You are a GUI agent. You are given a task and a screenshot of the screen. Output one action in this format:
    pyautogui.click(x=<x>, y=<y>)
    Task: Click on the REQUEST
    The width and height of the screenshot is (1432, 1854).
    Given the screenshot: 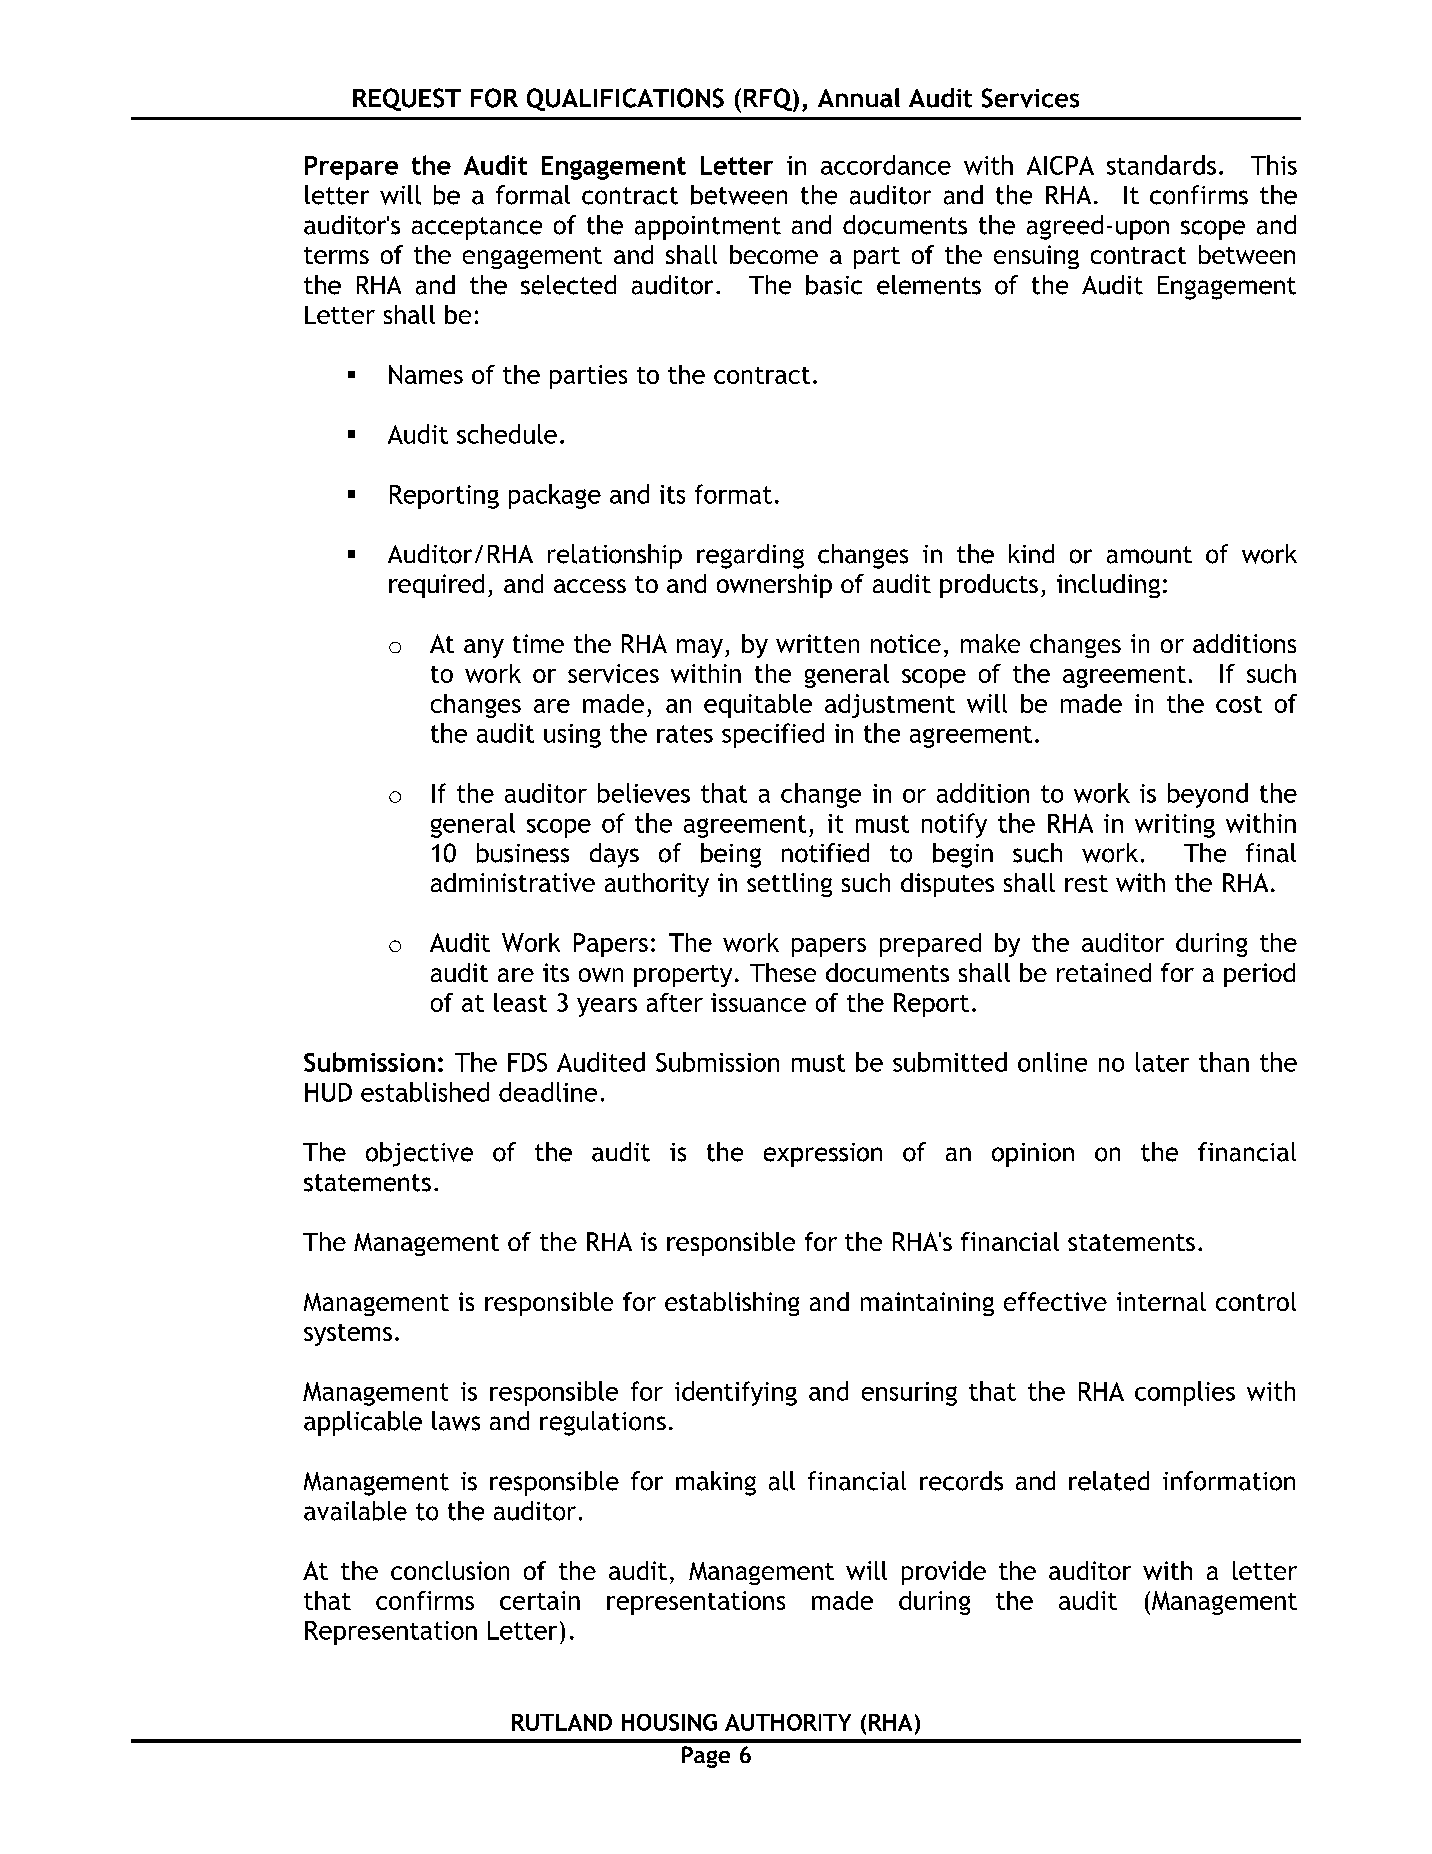 What is the action you would take?
    pyautogui.click(x=407, y=99)
